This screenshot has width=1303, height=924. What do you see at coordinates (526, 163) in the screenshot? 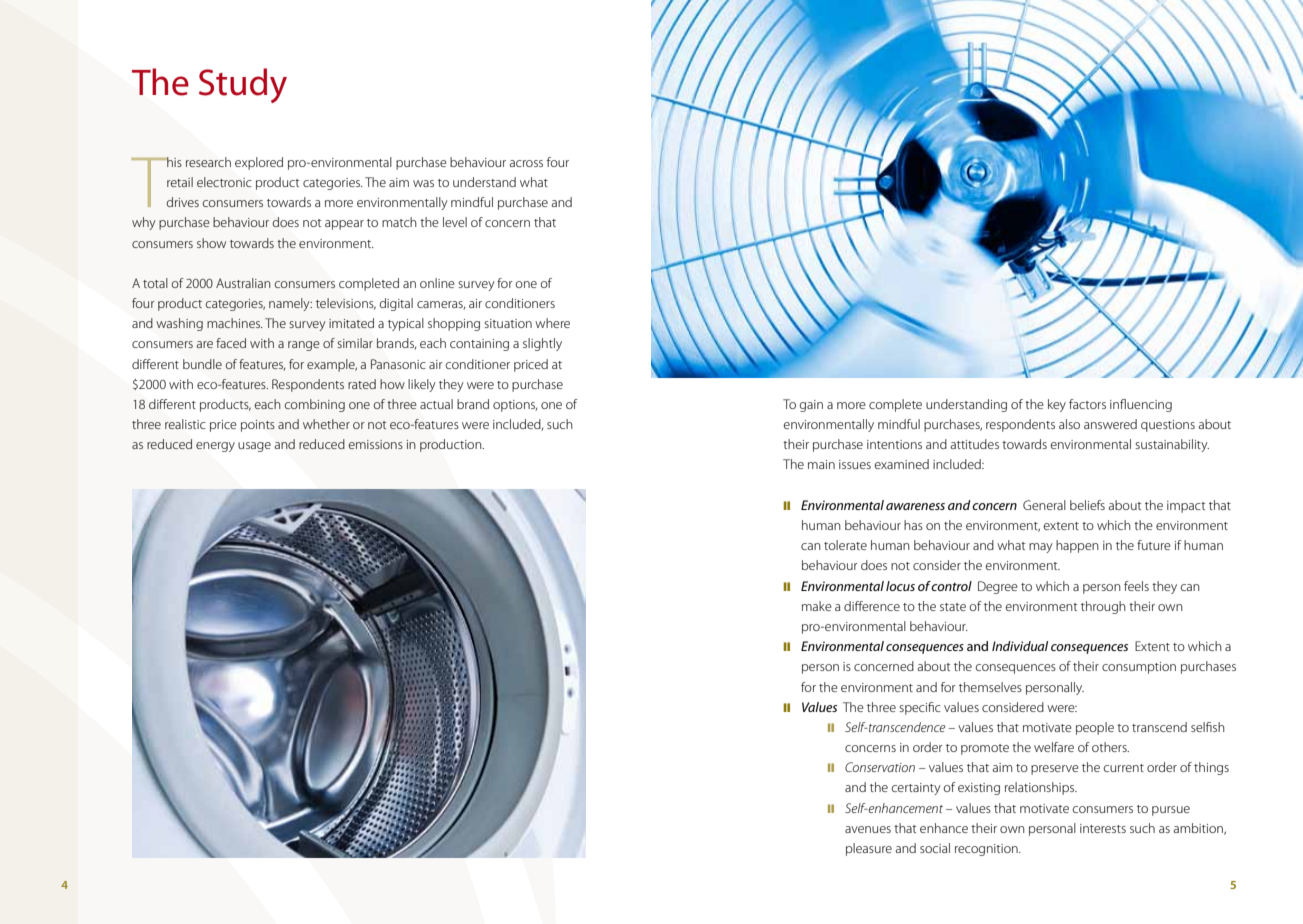
I see `across` at bounding box center [526, 163].
